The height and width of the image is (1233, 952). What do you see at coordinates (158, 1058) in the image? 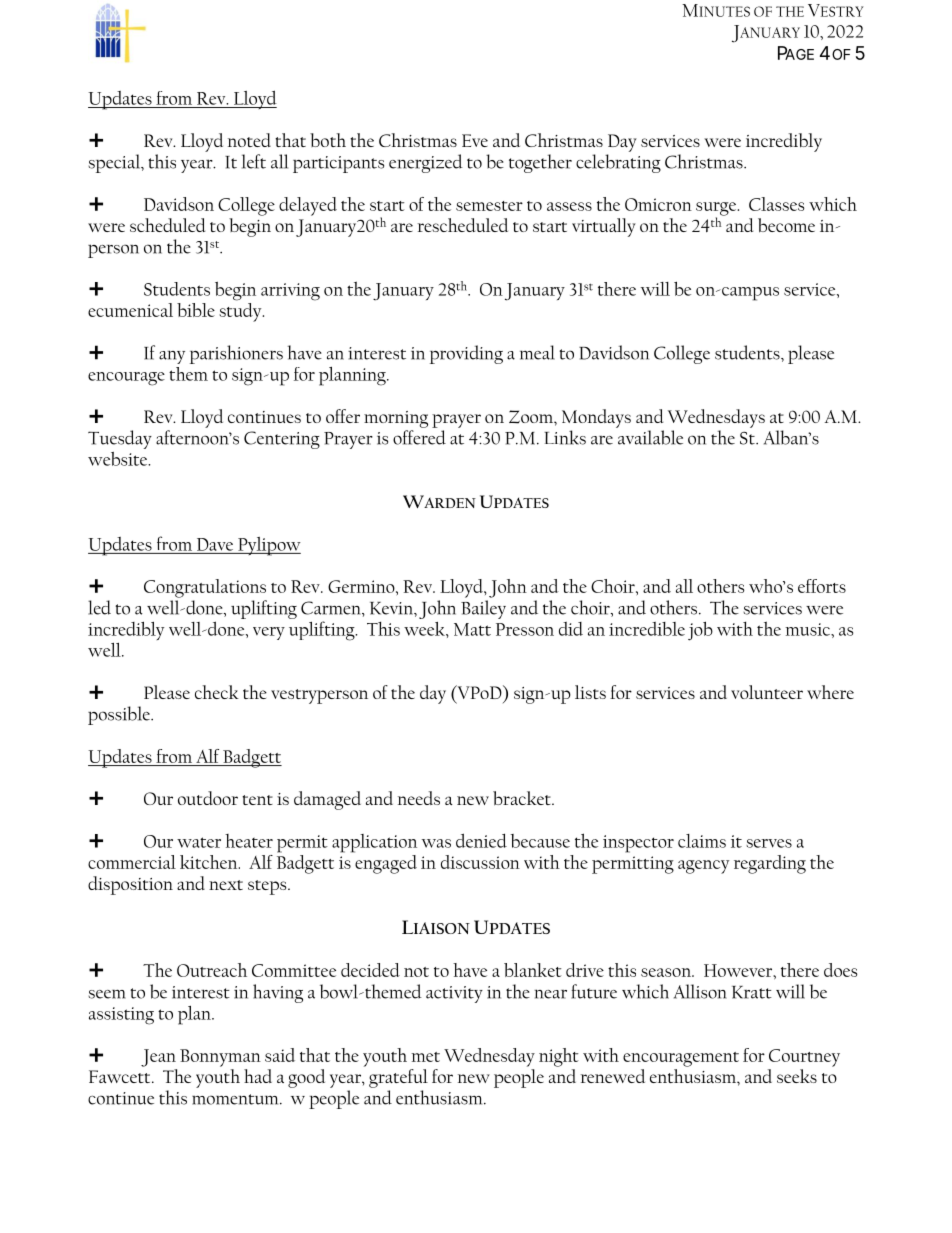
I see `Jean` at bounding box center [158, 1058].
